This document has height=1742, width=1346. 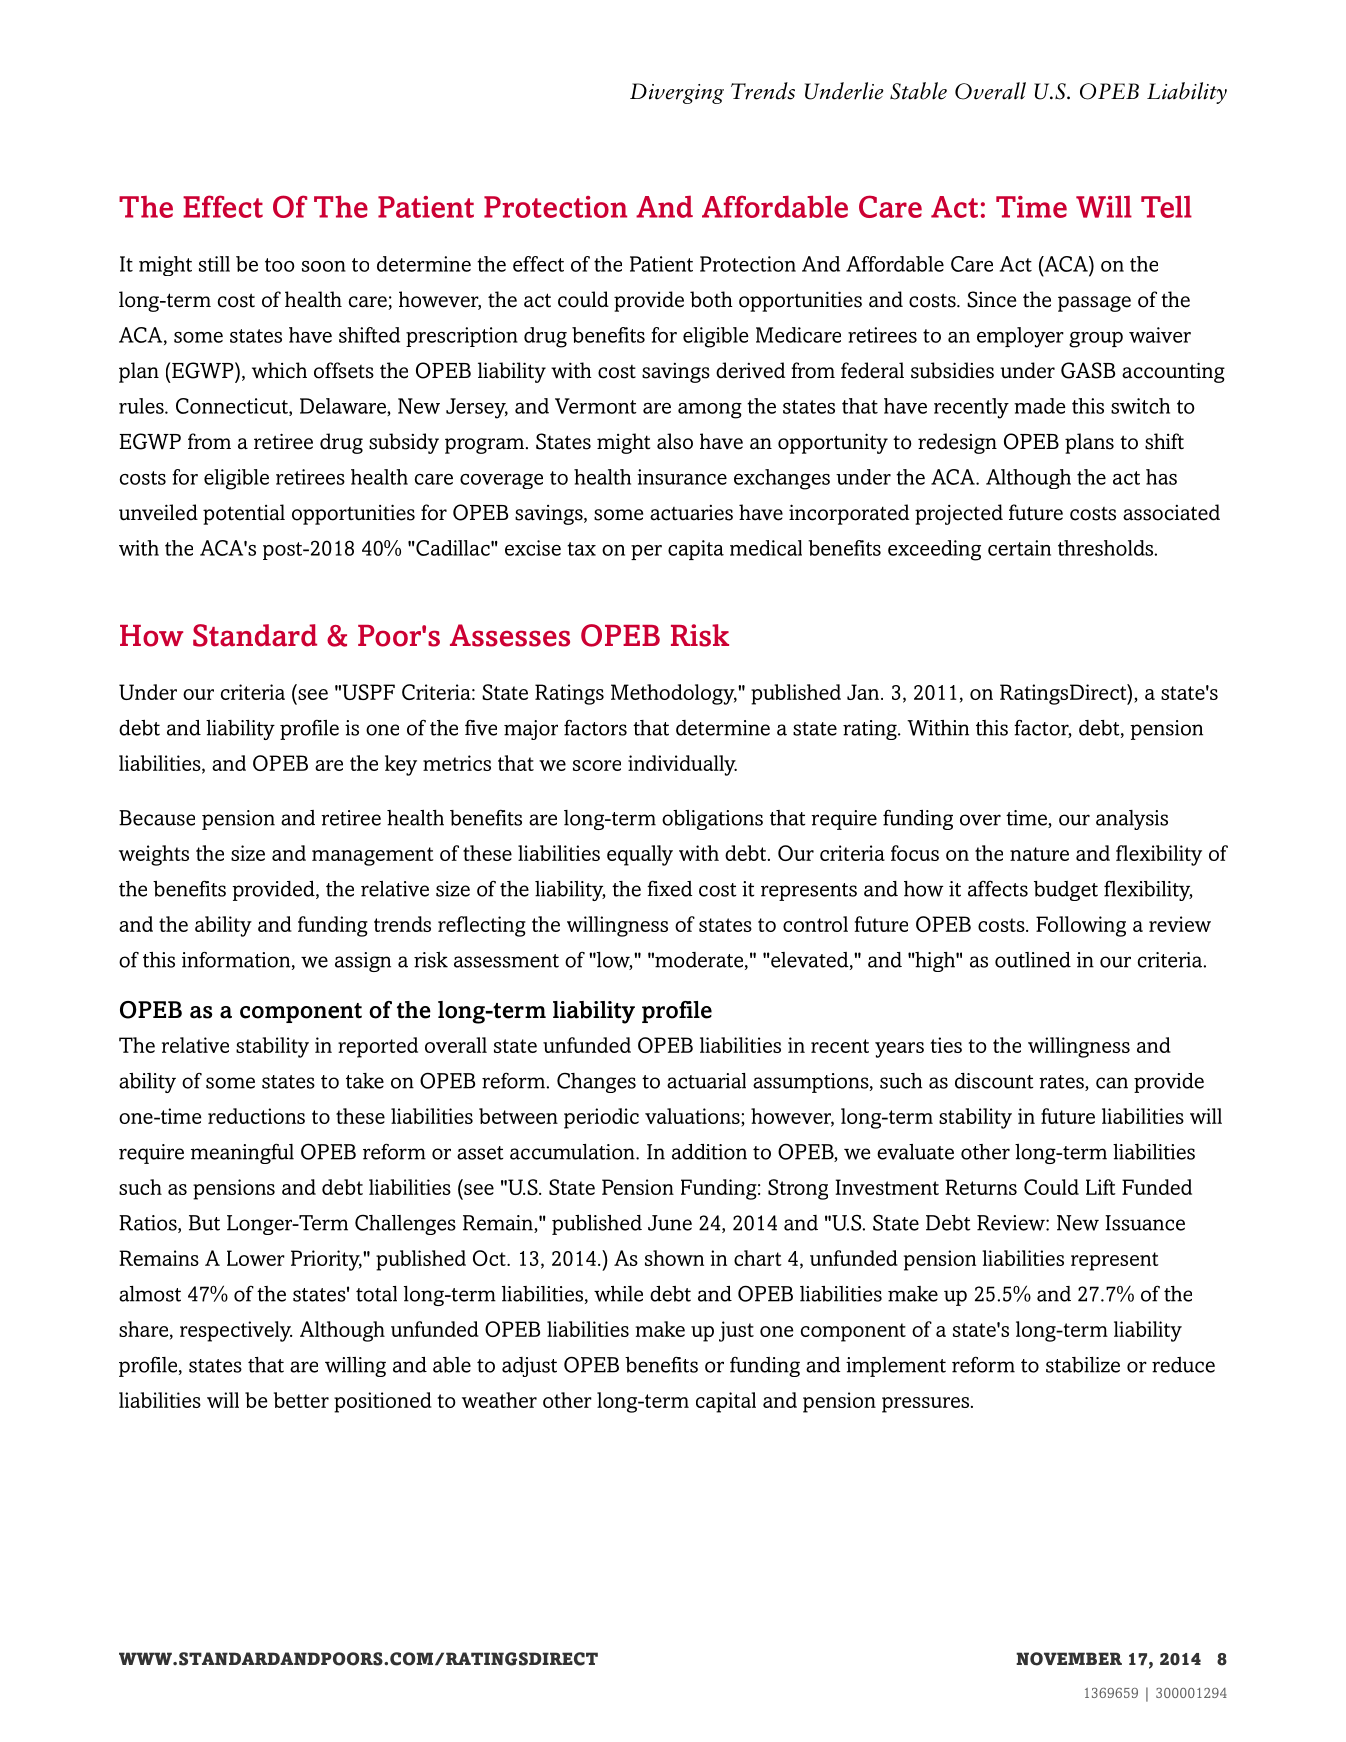 What do you see at coordinates (1040, 406) in the document?
I see `made` at bounding box center [1040, 406].
